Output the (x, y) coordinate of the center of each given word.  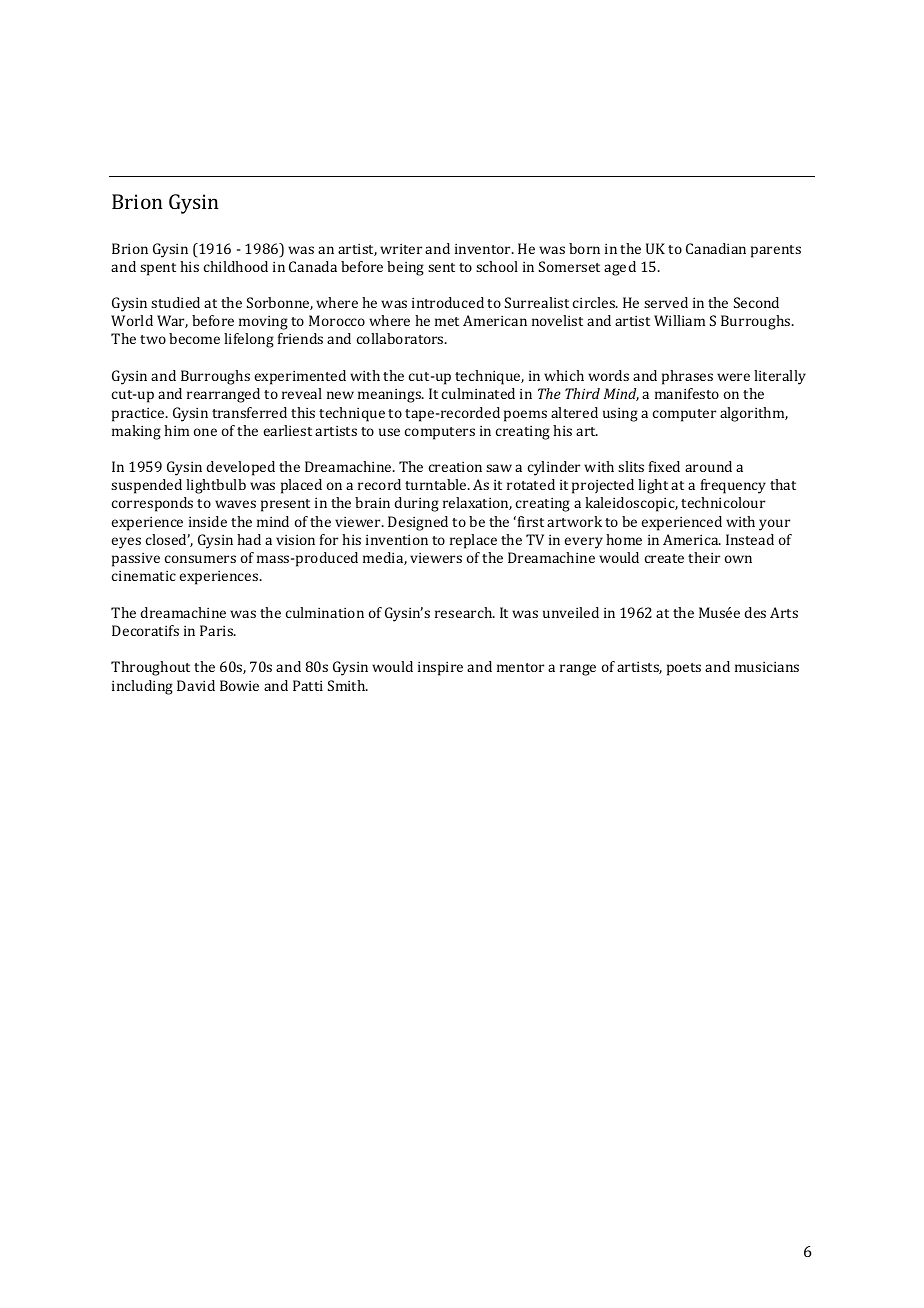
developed (241, 468)
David (196, 685)
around (708, 466)
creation (455, 466)
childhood (236, 266)
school (497, 266)
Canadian (716, 248)
